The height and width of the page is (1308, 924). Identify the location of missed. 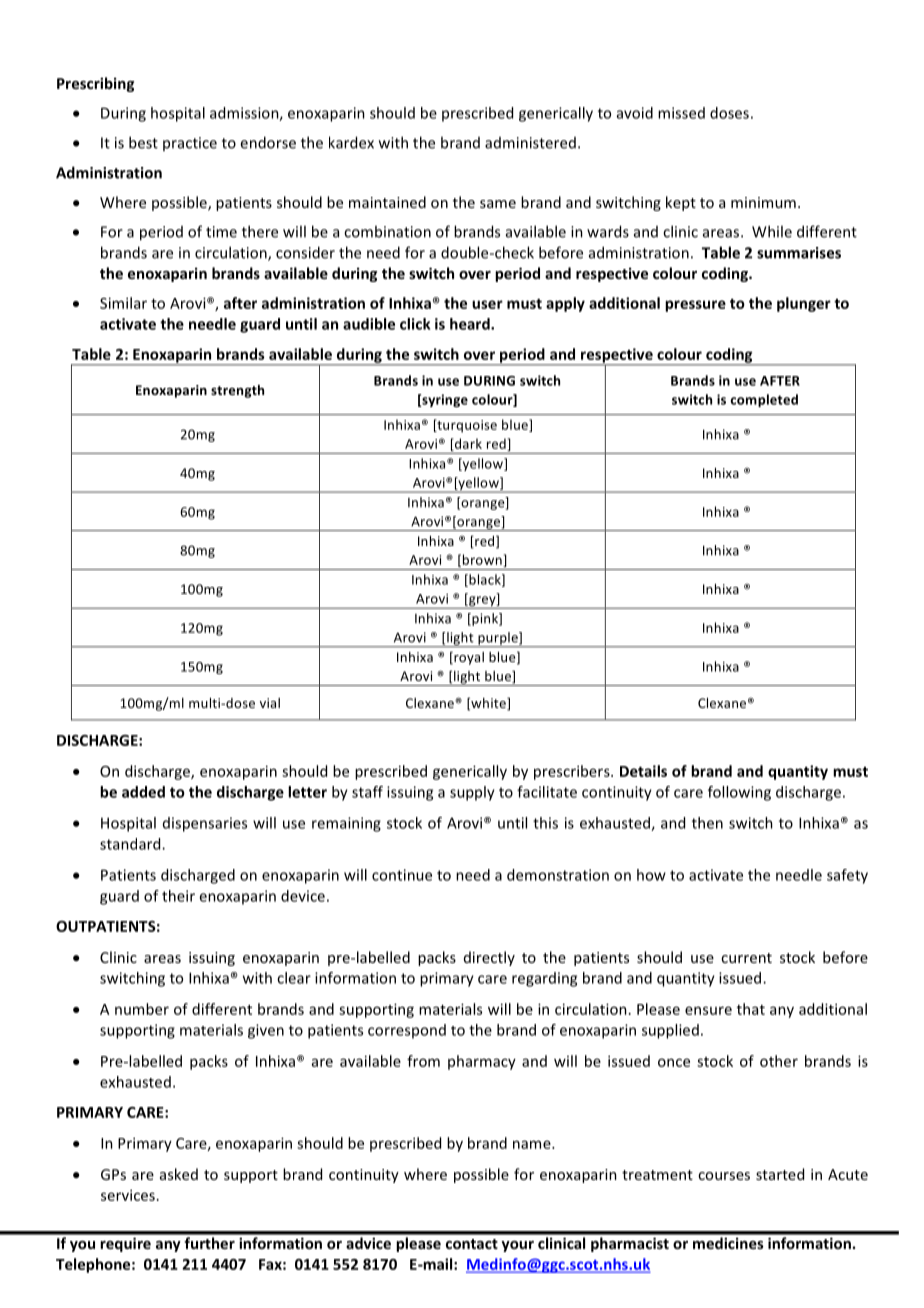
(681, 113).
